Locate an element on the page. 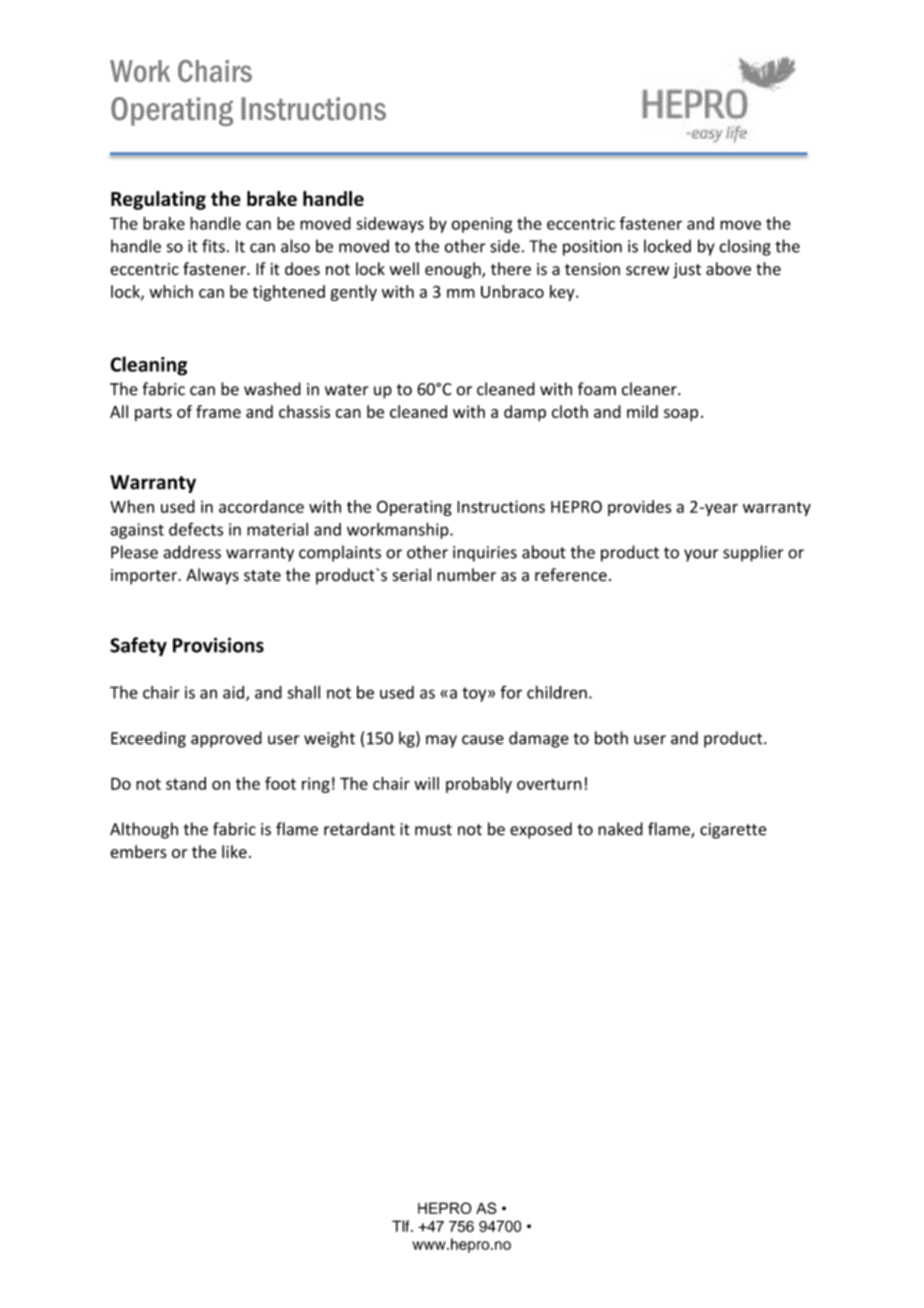 The image size is (924, 1308). opening is located at coordinates (482, 225).
